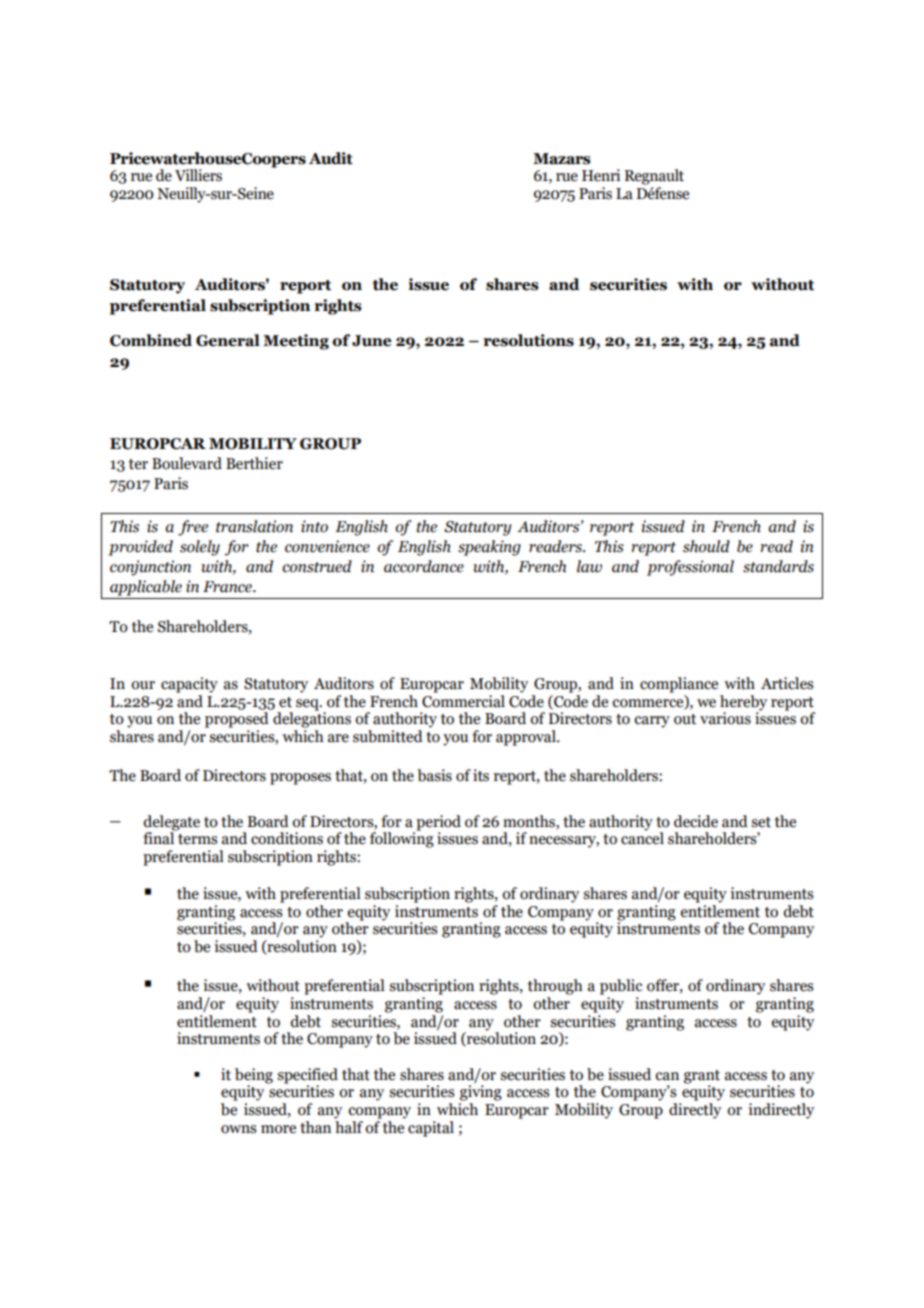 The image size is (924, 1308). Describe the element at coordinates (187, 463) in the screenshot. I see `Boulevard` at that location.
